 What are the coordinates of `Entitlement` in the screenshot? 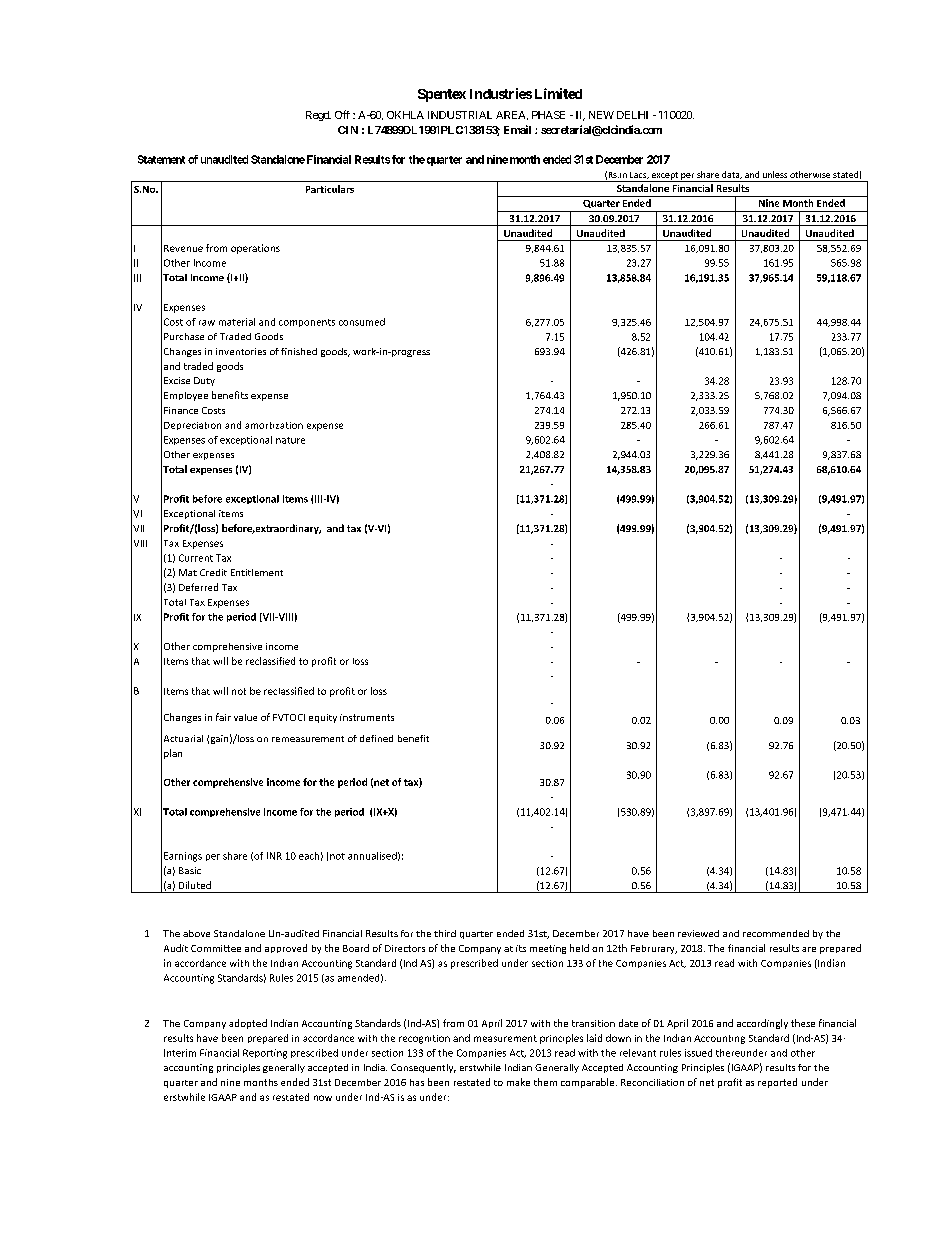 It's located at (257, 572).
